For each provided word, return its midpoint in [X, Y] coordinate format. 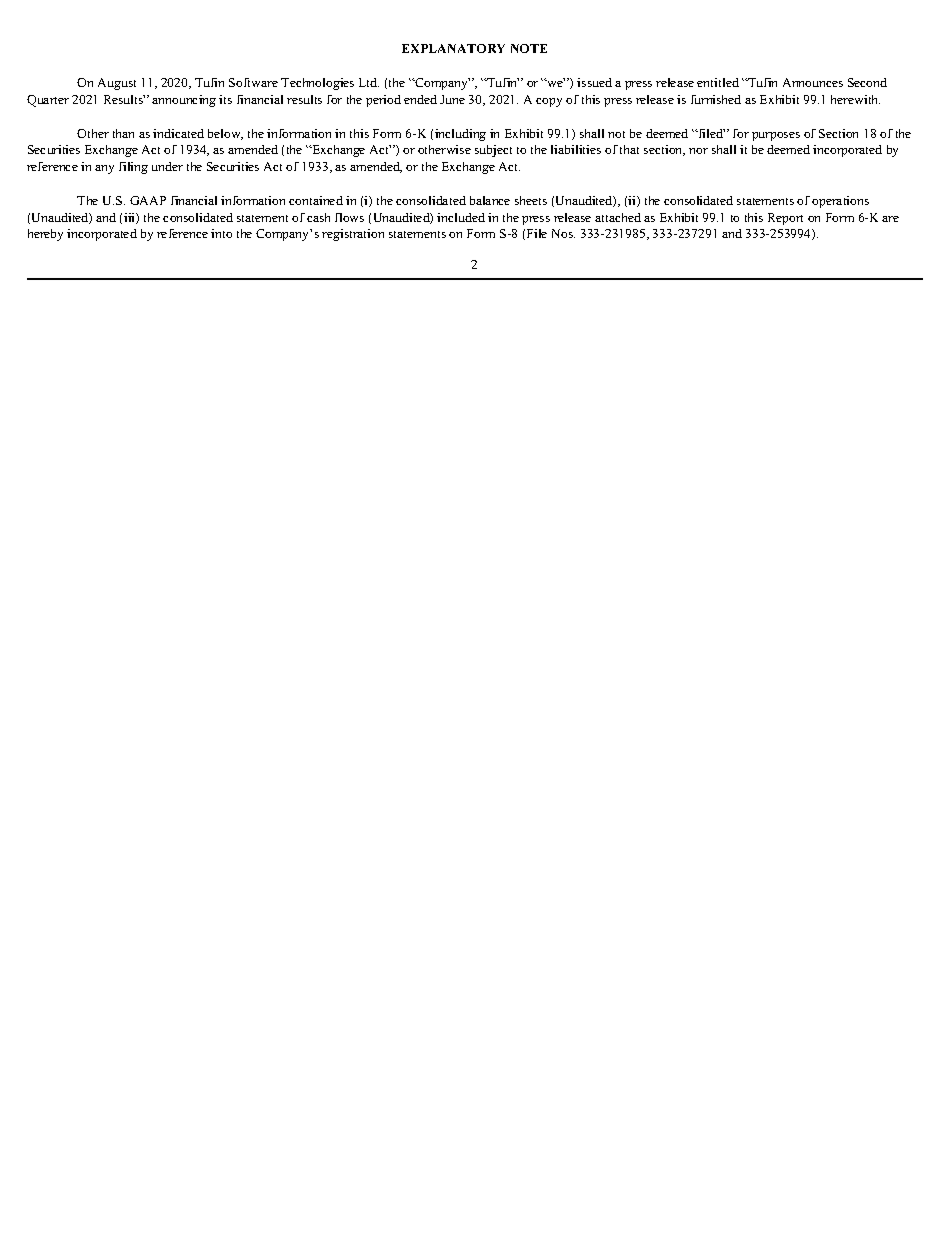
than [123, 133]
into [221, 233]
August [117, 84]
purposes [776, 136]
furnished [716, 99]
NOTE [529, 48]
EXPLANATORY [453, 48]
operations [840, 202]
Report [785, 219]
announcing [184, 101]
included [461, 217]
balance [490, 200]
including [460, 135]
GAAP [148, 200]
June [452, 99]
